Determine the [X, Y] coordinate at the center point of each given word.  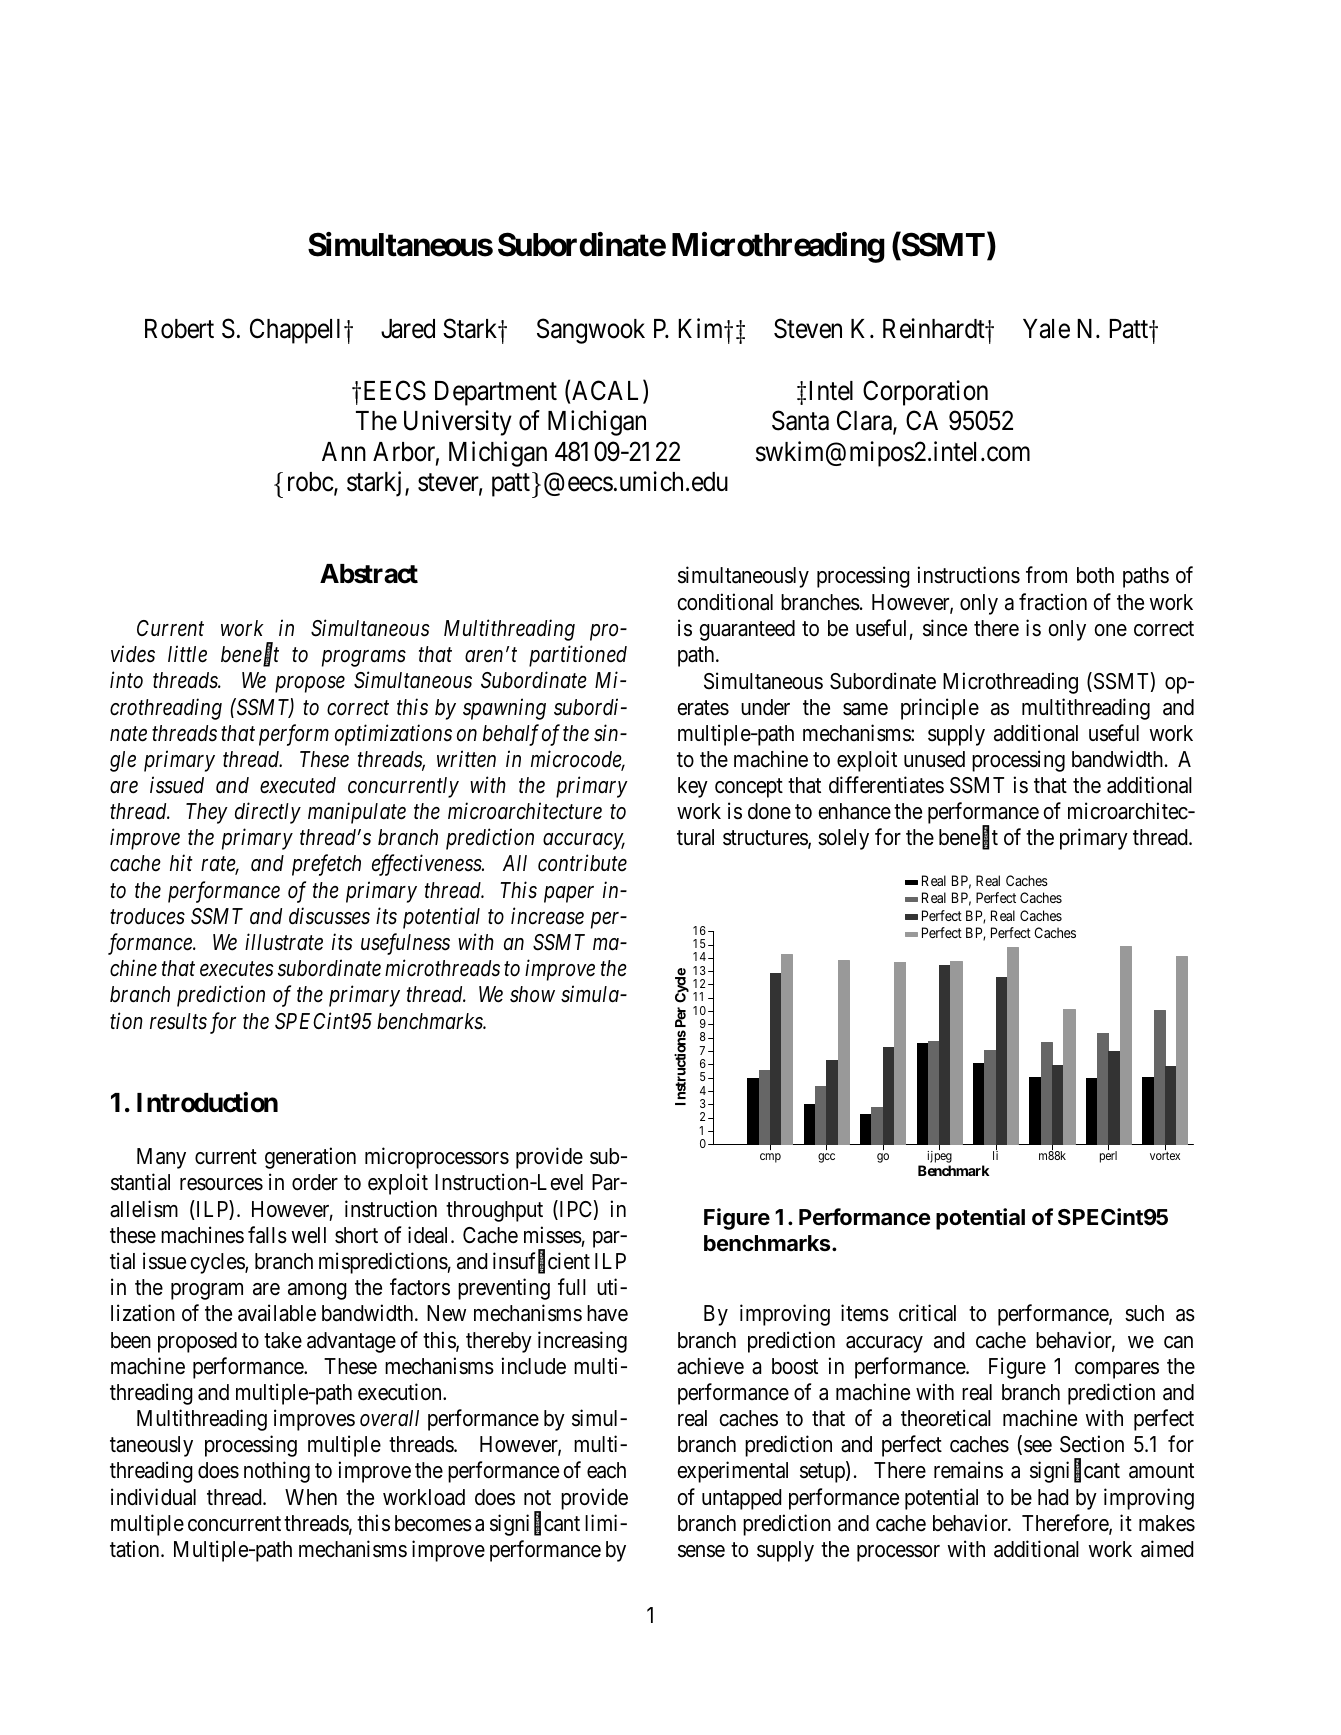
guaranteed [747, 630]
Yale [1046, 329]
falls [267, 1235]
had [1053, 1497]
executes [237, 969]
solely [843, 839]
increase [547, 916]
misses [553, 1235]
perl [1108, 1156]
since [945, 628]
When [311, 1497]
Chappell [297, 331]
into [126, 680]
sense [701, 1551]
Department [496, 393]
